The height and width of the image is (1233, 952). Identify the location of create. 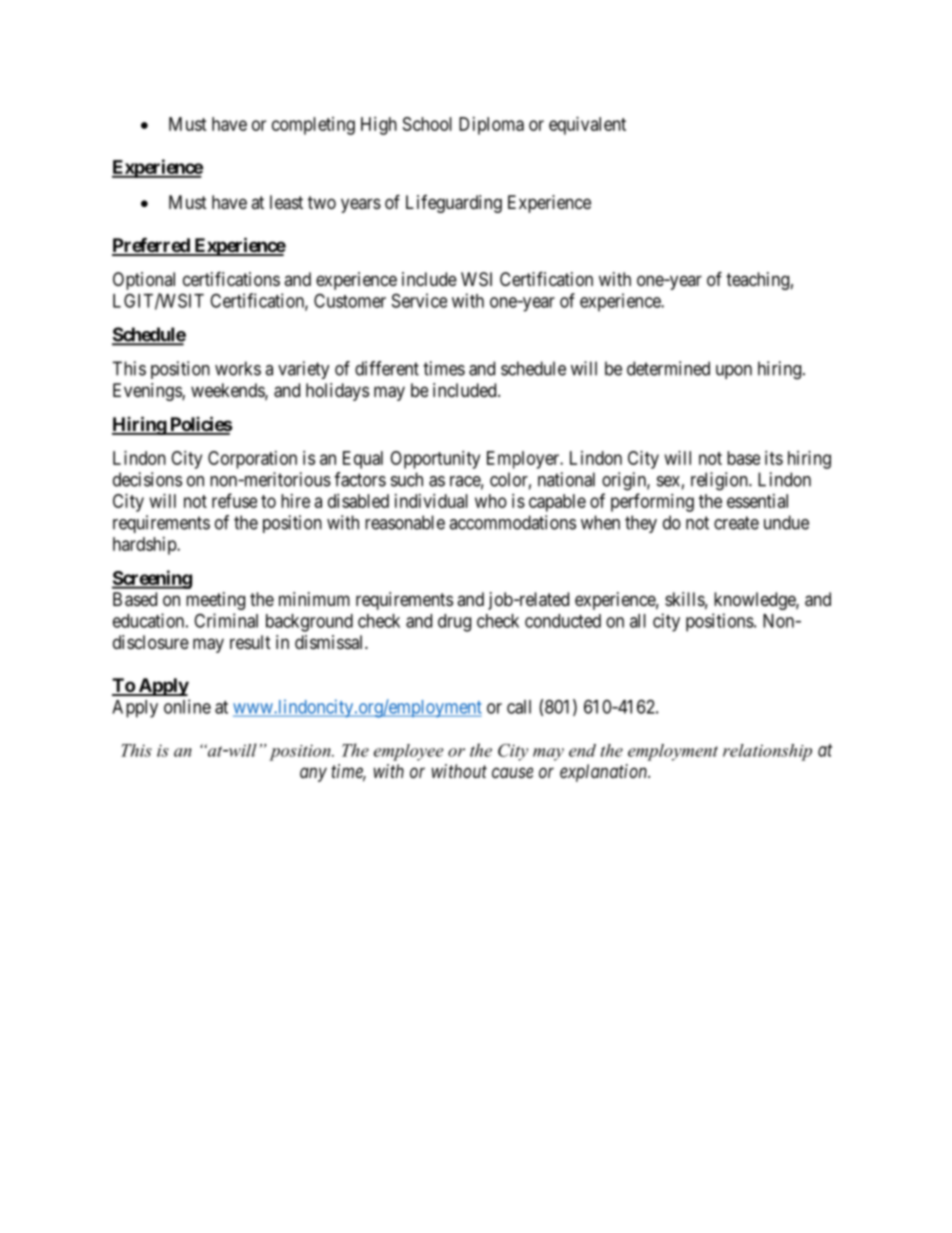
(736, 523).
